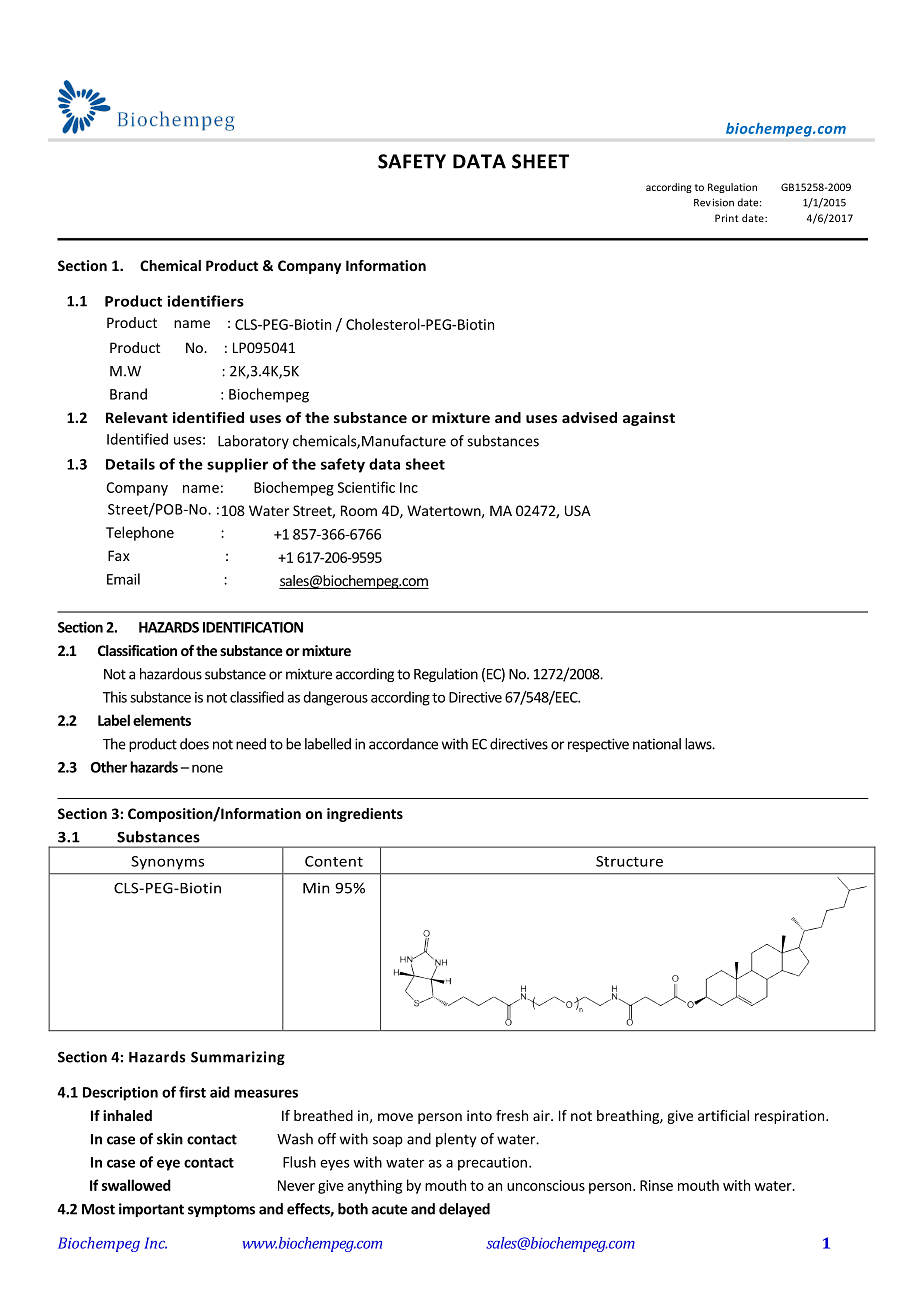 The height and width of the screenshot is (1308, 924). What do you see at coordinates (727, 218) in the screenshot?
I see `Print` at bounding box center [727, 218].
